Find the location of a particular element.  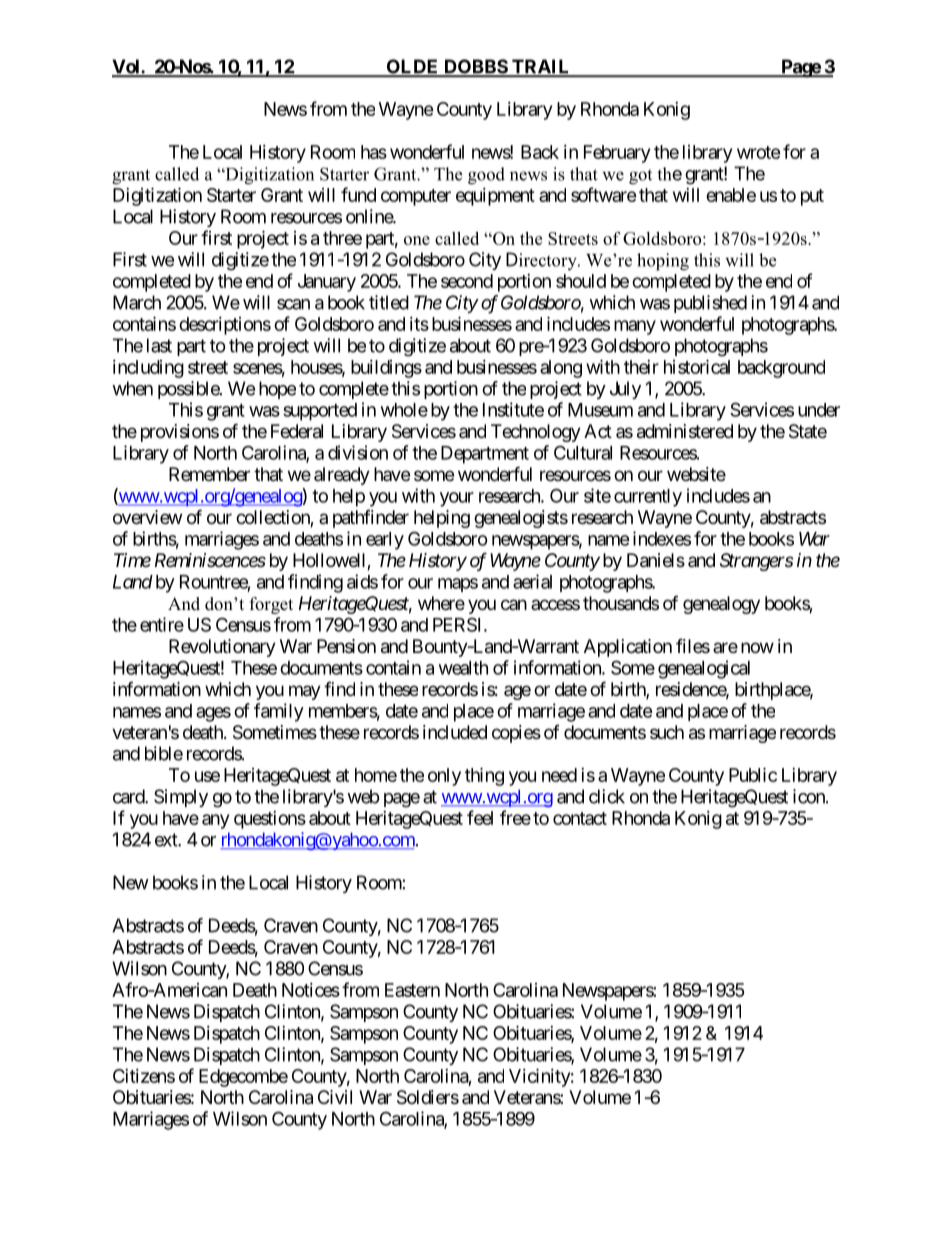

Technology is located at coordinates (536, 433).
